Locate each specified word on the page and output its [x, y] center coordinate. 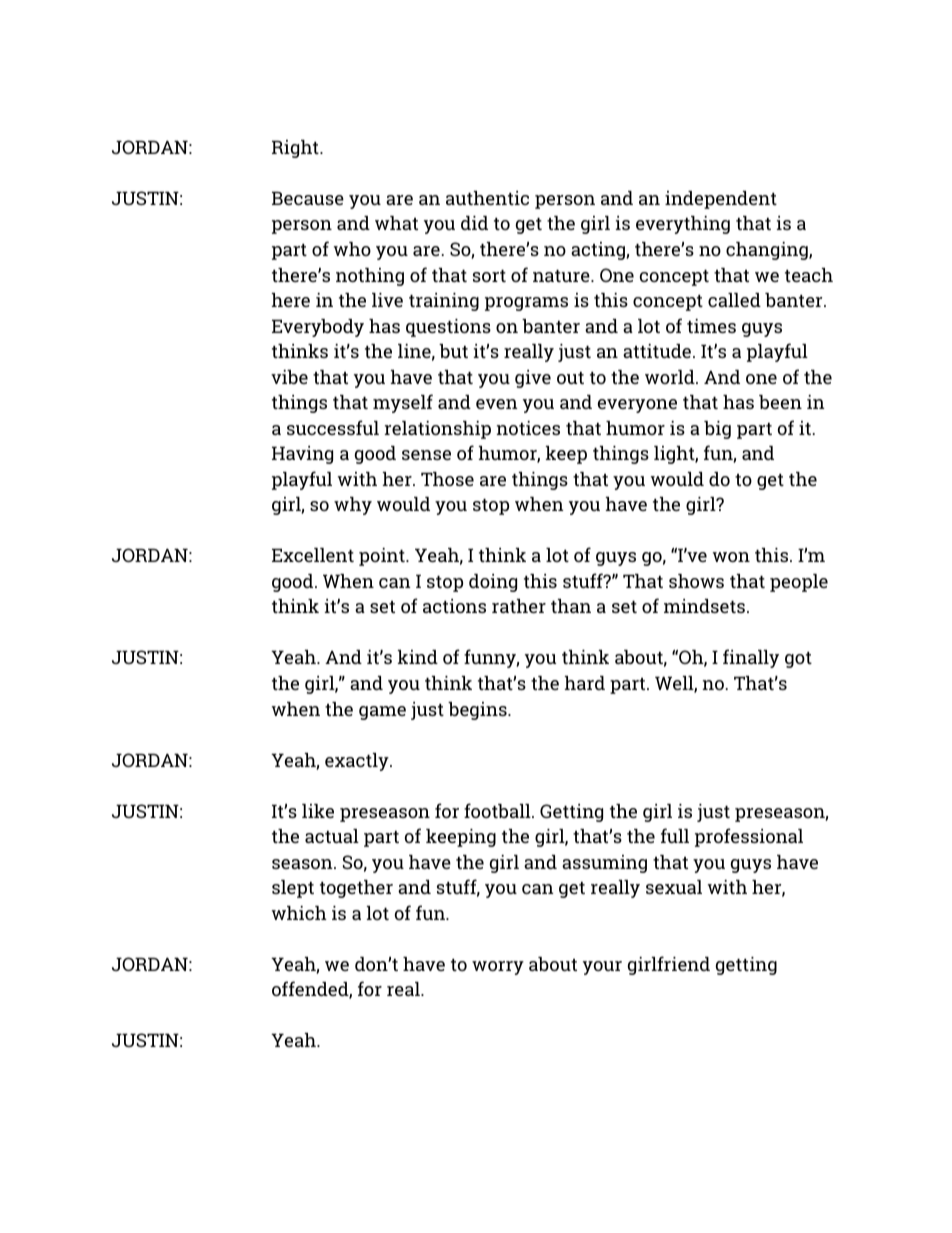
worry [498, 968]
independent [721, 200]
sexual [674, 887]
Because [308, 198]
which [299, 913]
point [383, 557]
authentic [487, 198]
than [571, 606]
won [731, 557]
